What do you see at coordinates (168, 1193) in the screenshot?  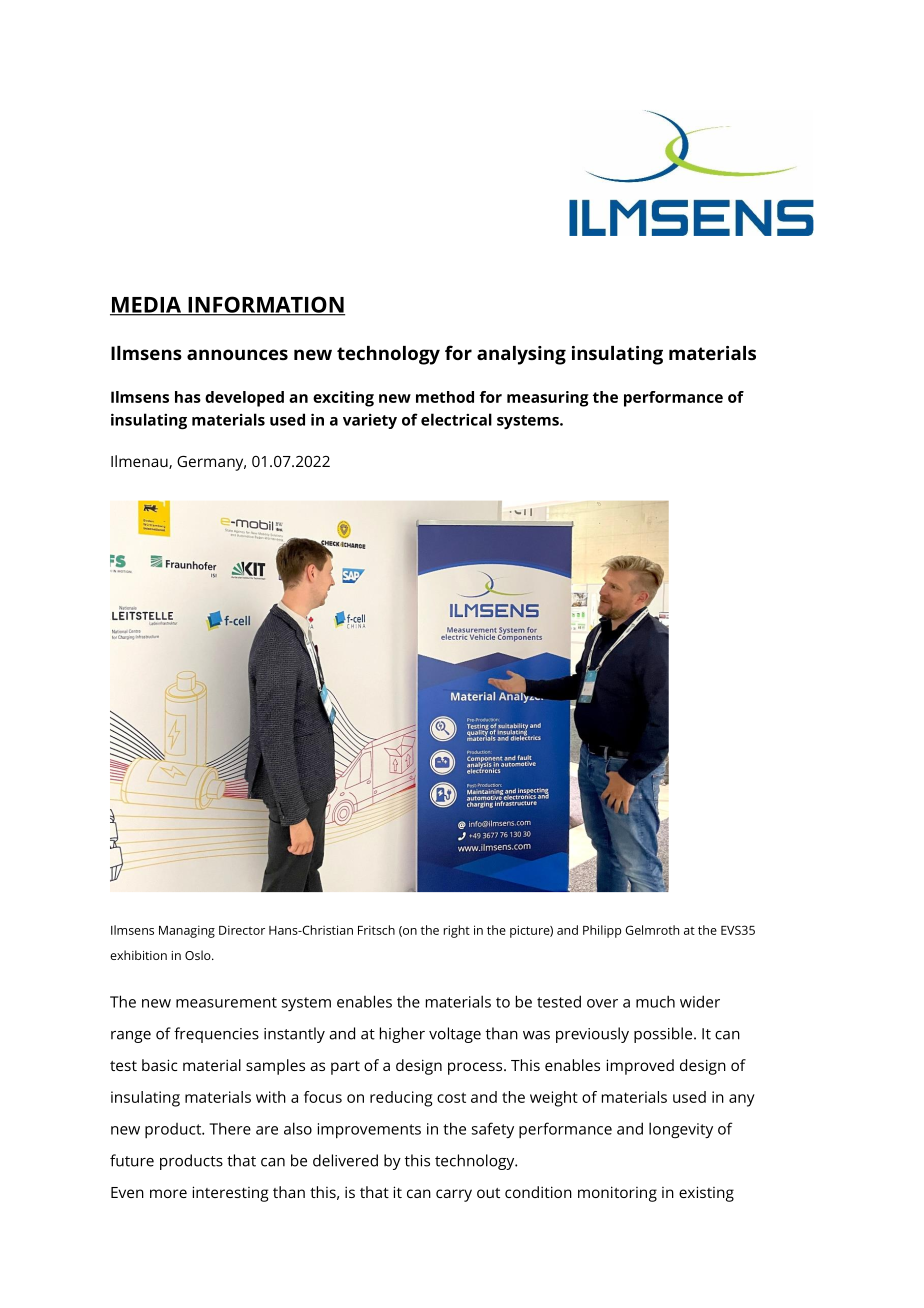 I see `more` at bounding box center [168, 1193].
